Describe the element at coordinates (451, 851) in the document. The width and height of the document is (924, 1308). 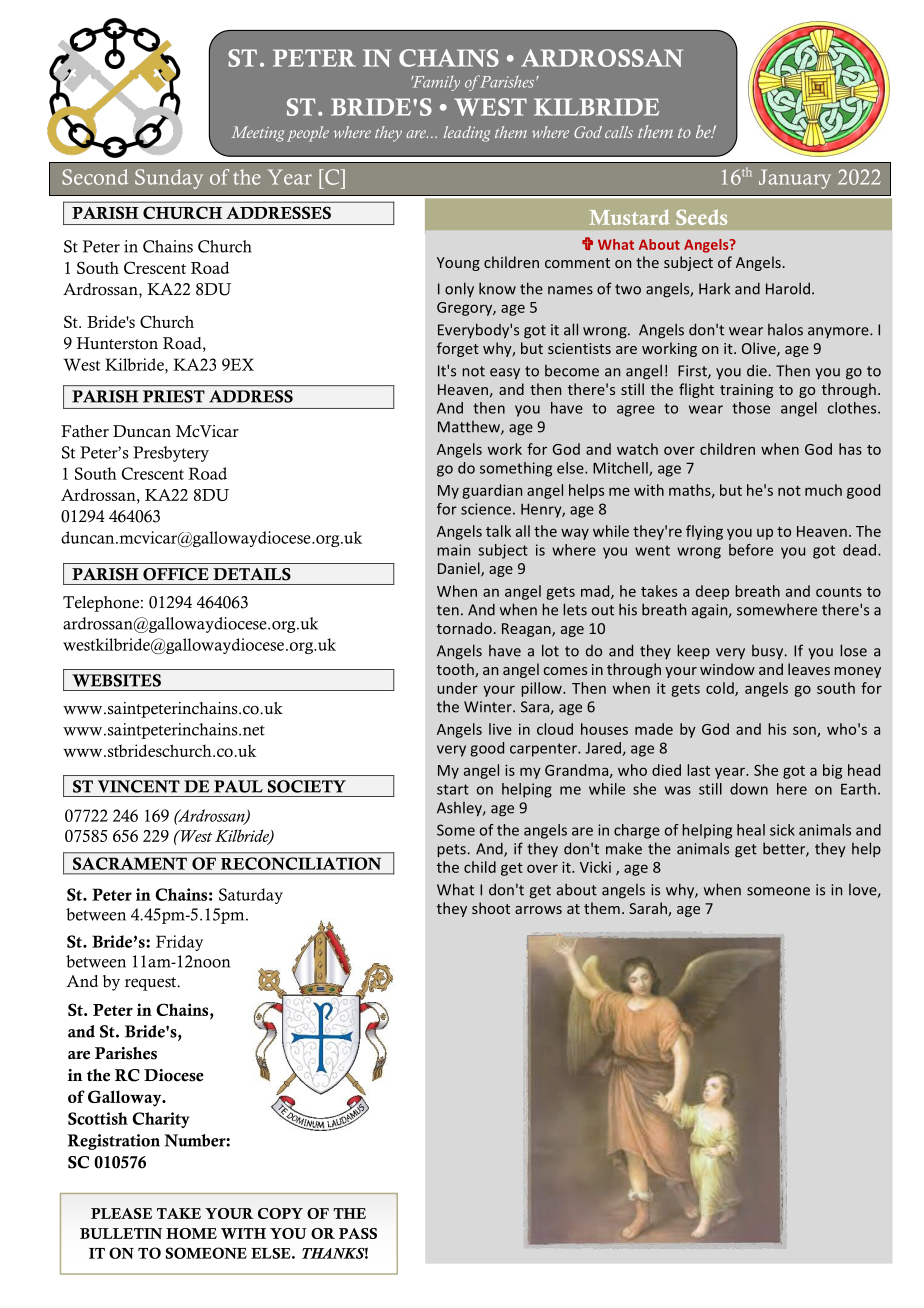
I see `pets` at that location.
